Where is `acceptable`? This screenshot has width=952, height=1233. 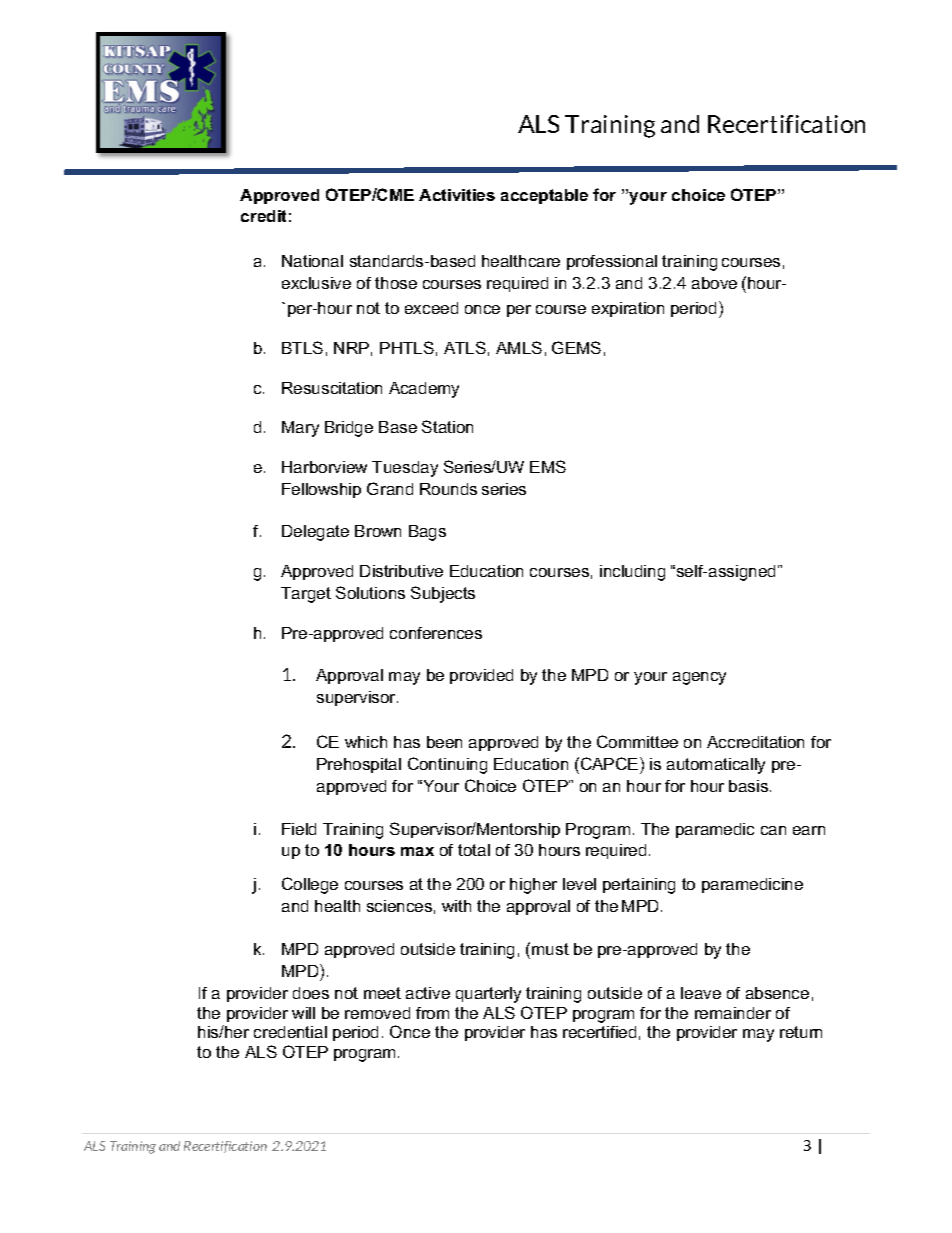 acceptable is located at coordinates (544, 196).
